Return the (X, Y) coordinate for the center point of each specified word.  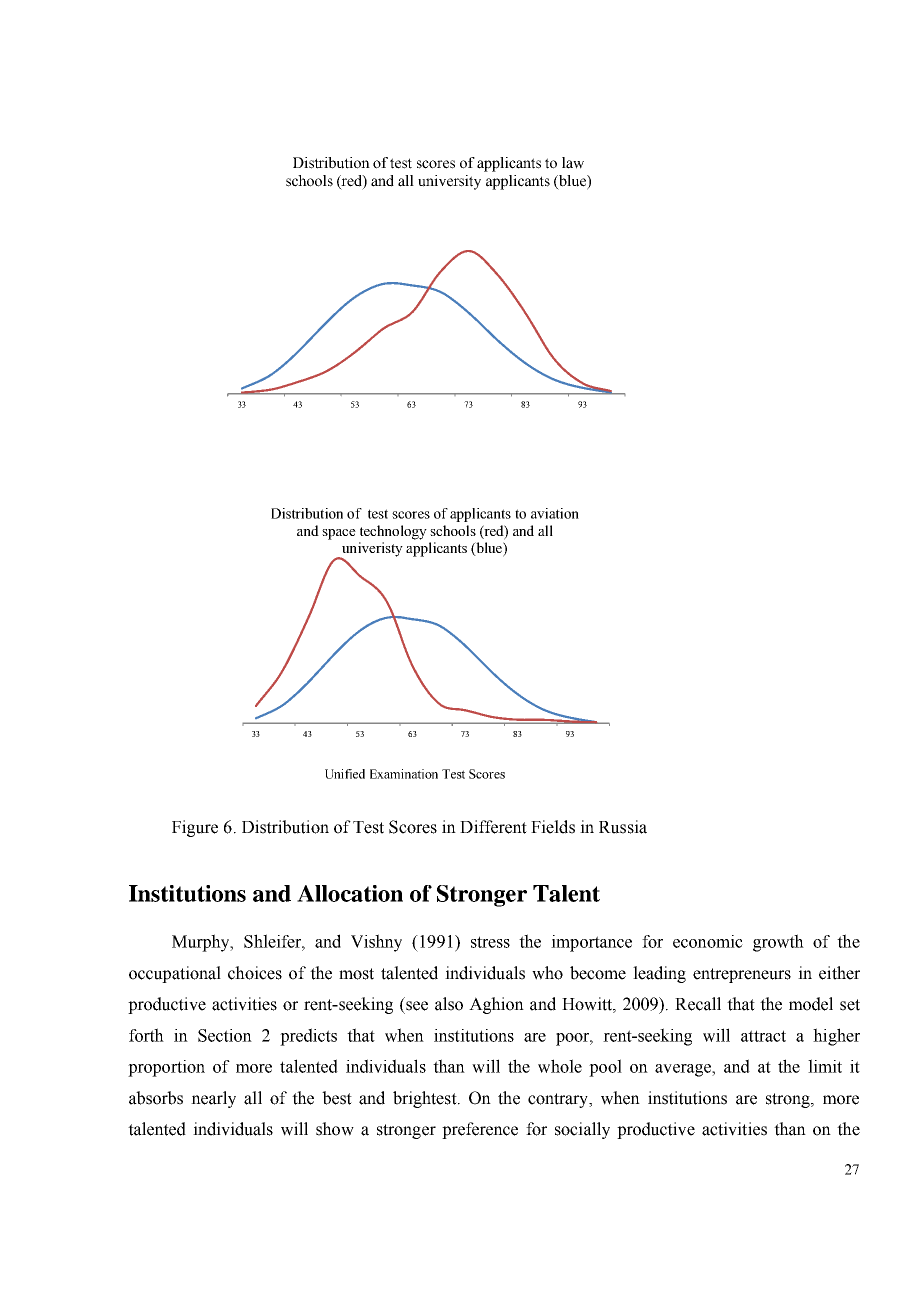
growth (778, 943)
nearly (213, 1099)
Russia (623, 827)
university (449, 182)
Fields (553, 827)
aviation (555, 513)
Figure (195, 828)
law (573, 163)
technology (393, 532)
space (339, 534)
